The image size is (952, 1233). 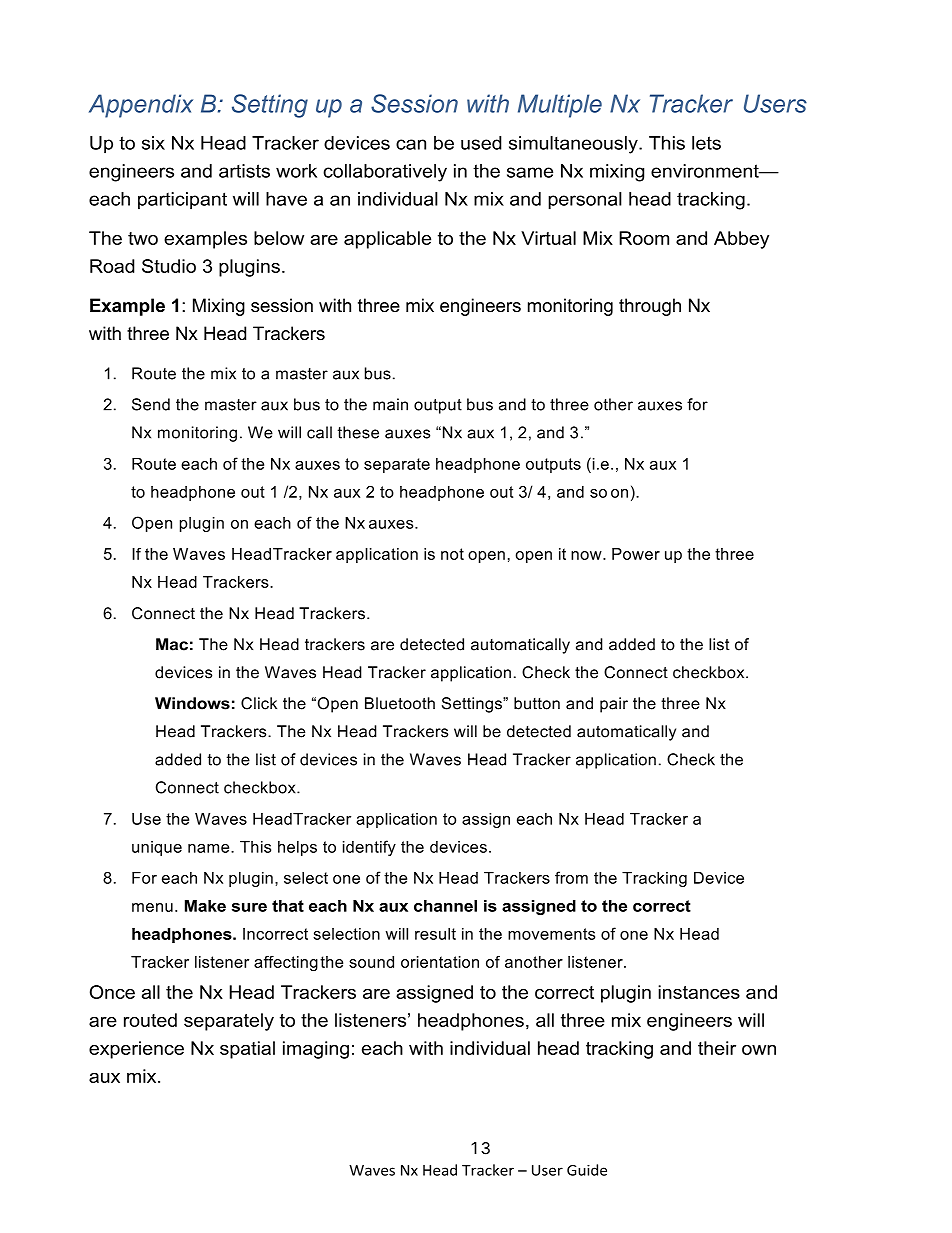 What do you see at coordinates (587, 1170) in the screenshot?
I see `Guide` at bounding box center [587, 1170].
